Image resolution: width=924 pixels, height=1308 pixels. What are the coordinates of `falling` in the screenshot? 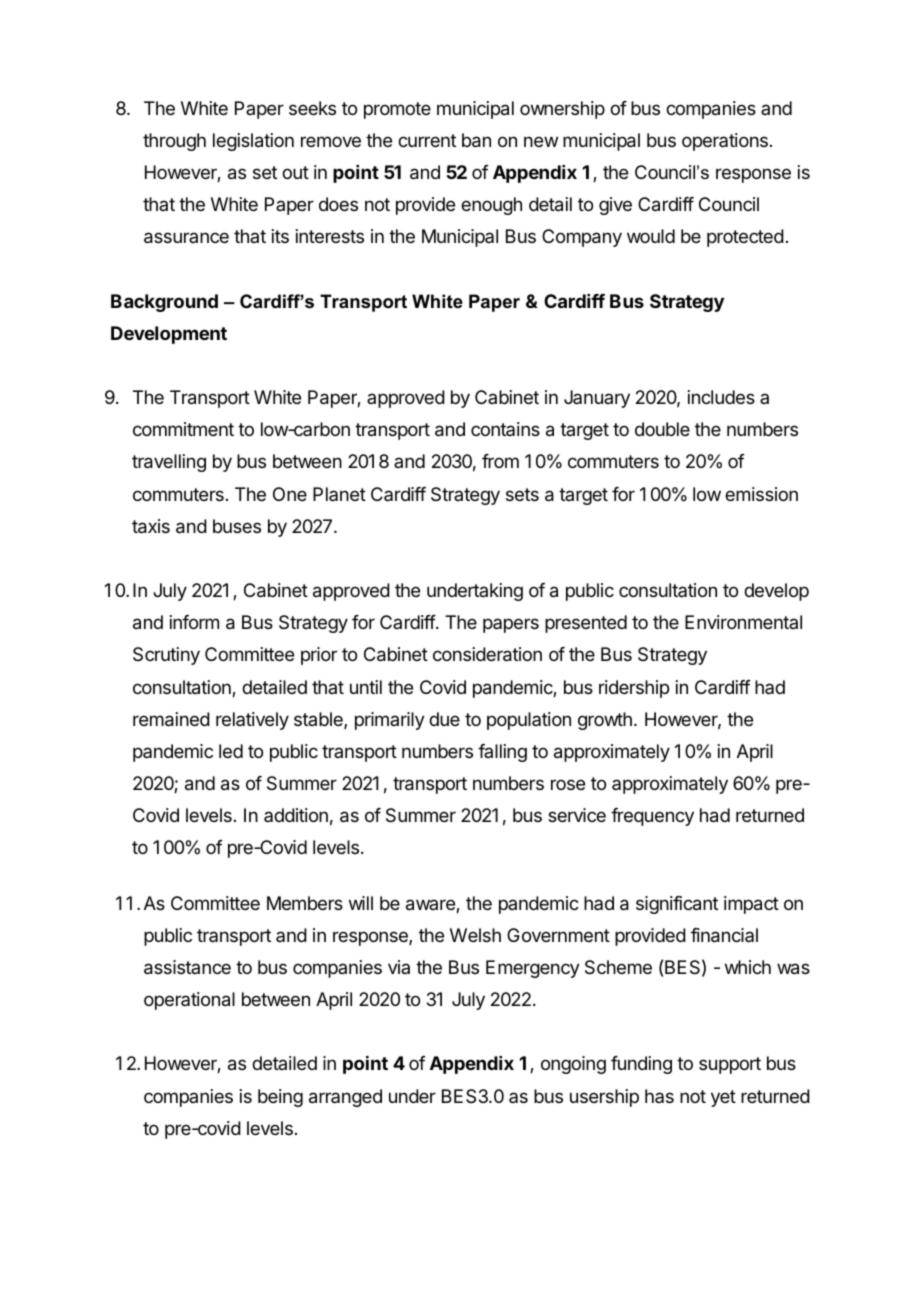 It's located at (502, 753).
